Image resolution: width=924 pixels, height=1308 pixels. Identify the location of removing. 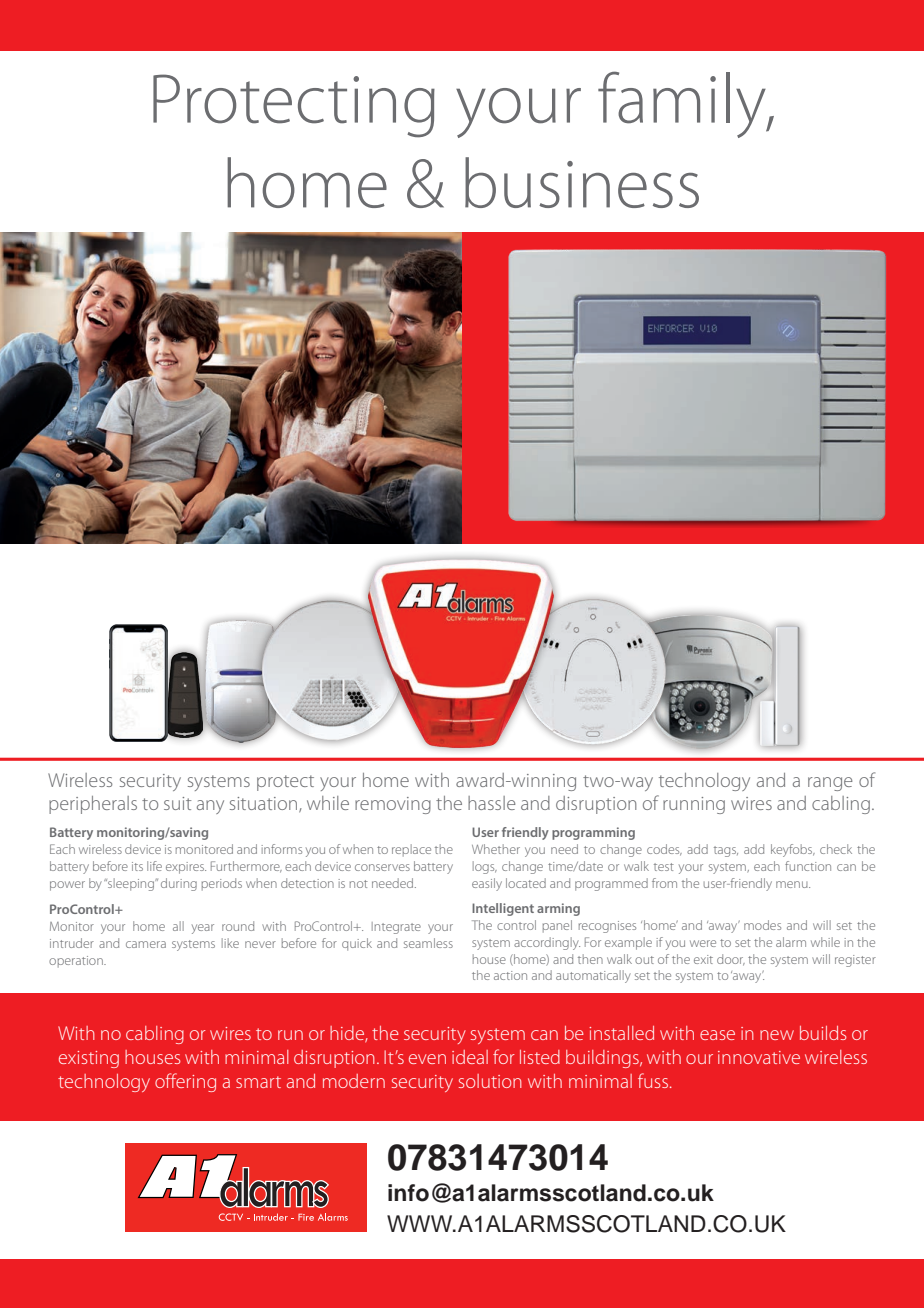
(393, 805).
